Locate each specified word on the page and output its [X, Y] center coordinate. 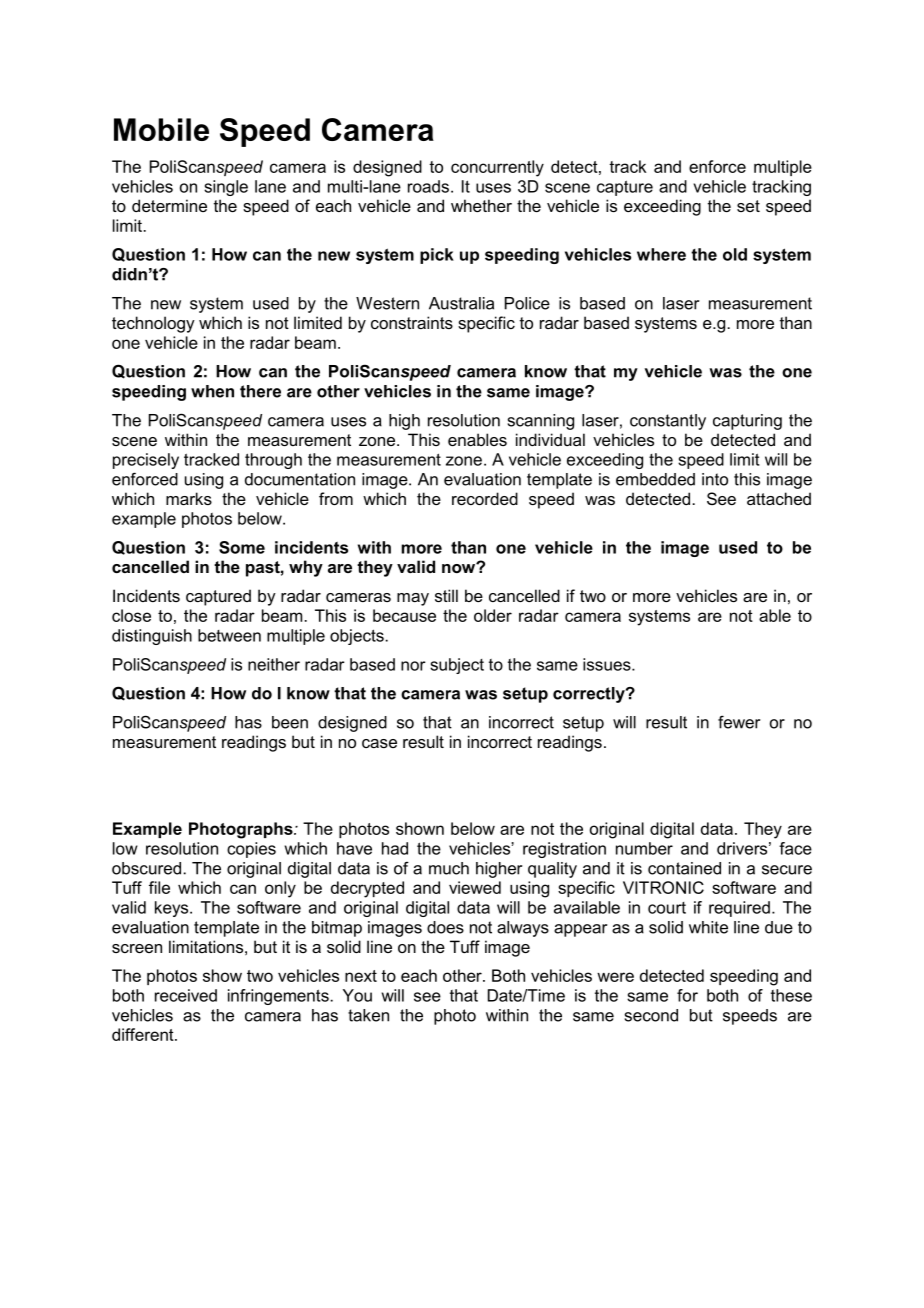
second [651, 1015]
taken [368, 1015]
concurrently [497, 168]
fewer [739, 722]
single [226, 188]
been [290, 722]
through [273, 461]
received [186, 995]
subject [457, 666]
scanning [541, 422]
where [661, 254]
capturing [747, 422]
